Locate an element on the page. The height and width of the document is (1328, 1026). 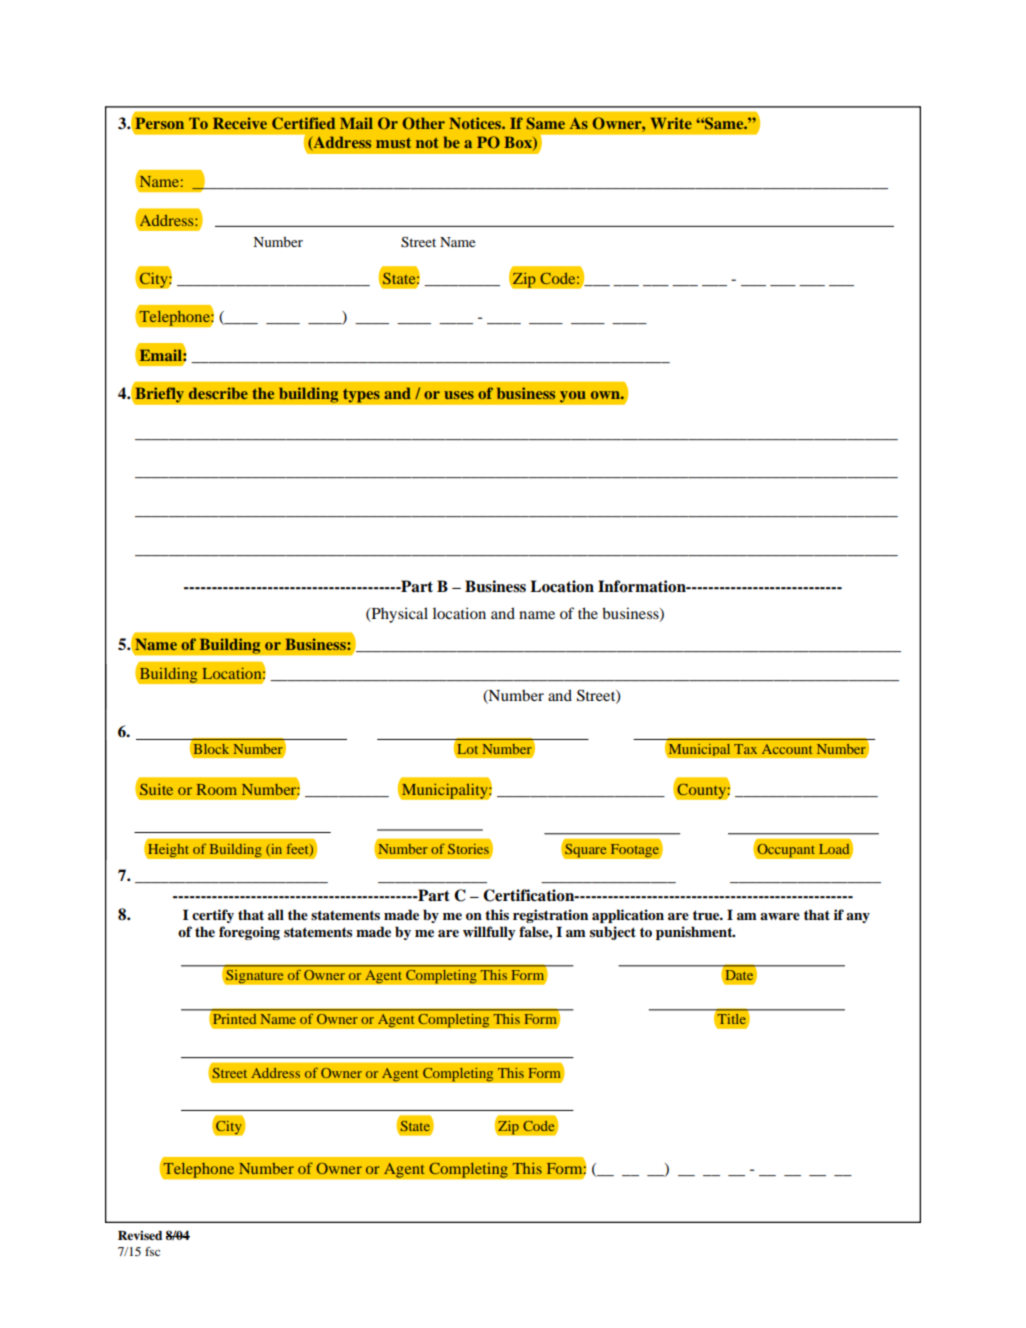
fsc is located at coordinates (152, 1251).
